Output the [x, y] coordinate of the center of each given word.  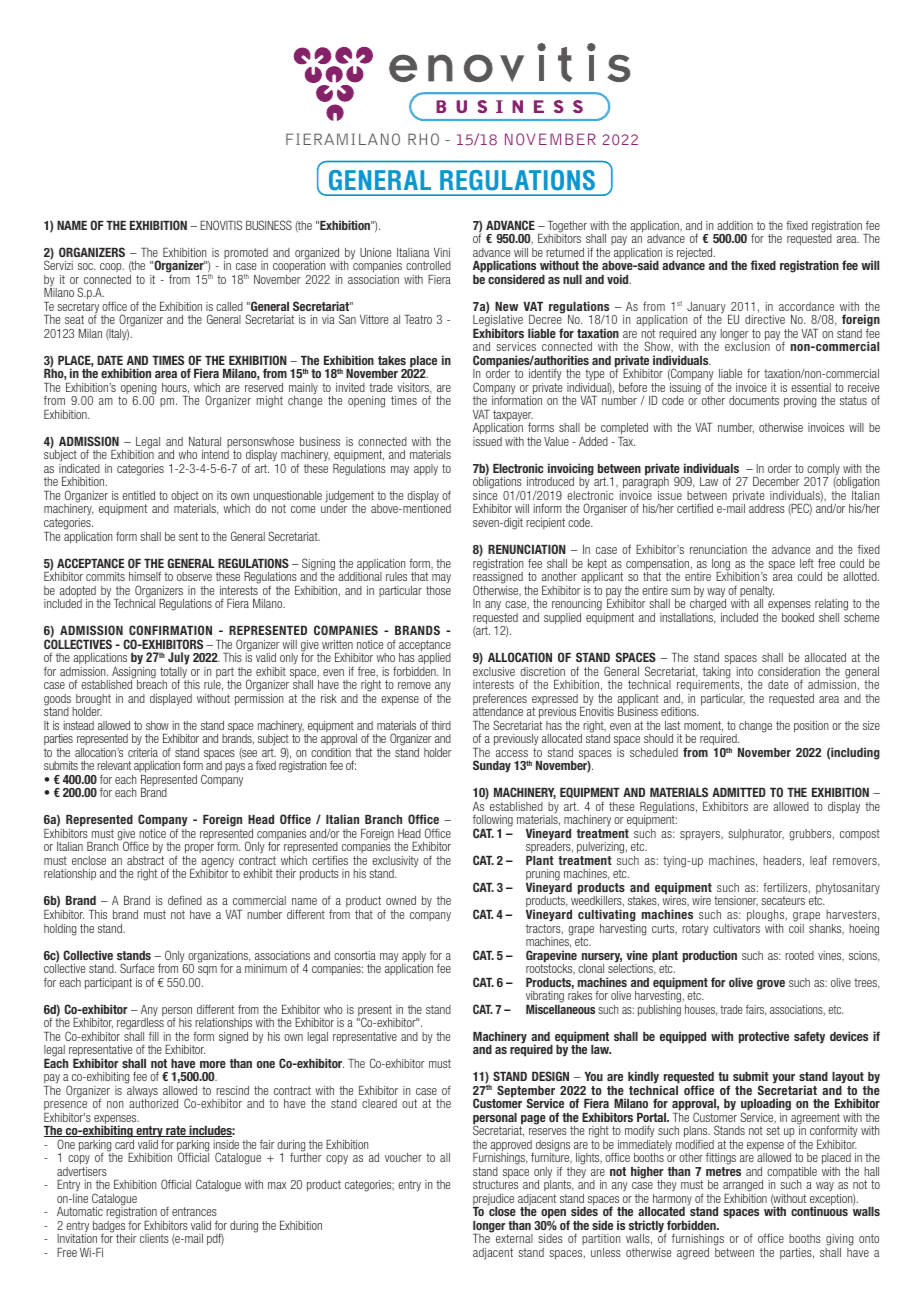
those [438, 590]
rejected [696, 254]
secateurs [783, 900]
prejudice [493, 1201]
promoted [246, 255]
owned [401, 900]
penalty [756, 593]
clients [154, 1238]
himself [145, 576]
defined [185, 900]
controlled [428, 265]
